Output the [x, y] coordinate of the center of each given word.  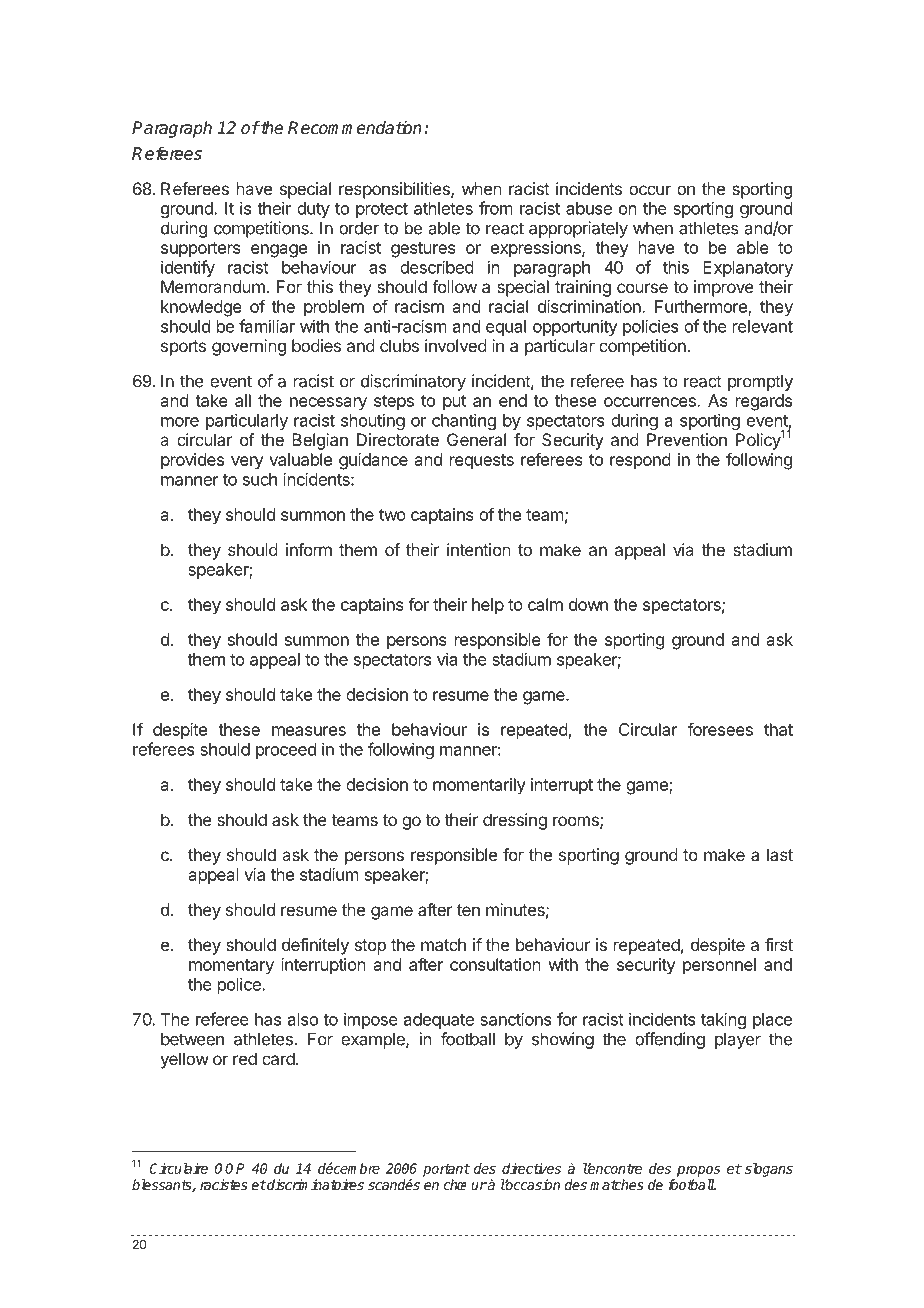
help [488, 606]
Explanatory [748, 269]
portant [446, 1170]
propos [699, 1171]
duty [313, 210]
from [496, 208]
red [245, 1058]
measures [309, 731]
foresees [720, 729]
